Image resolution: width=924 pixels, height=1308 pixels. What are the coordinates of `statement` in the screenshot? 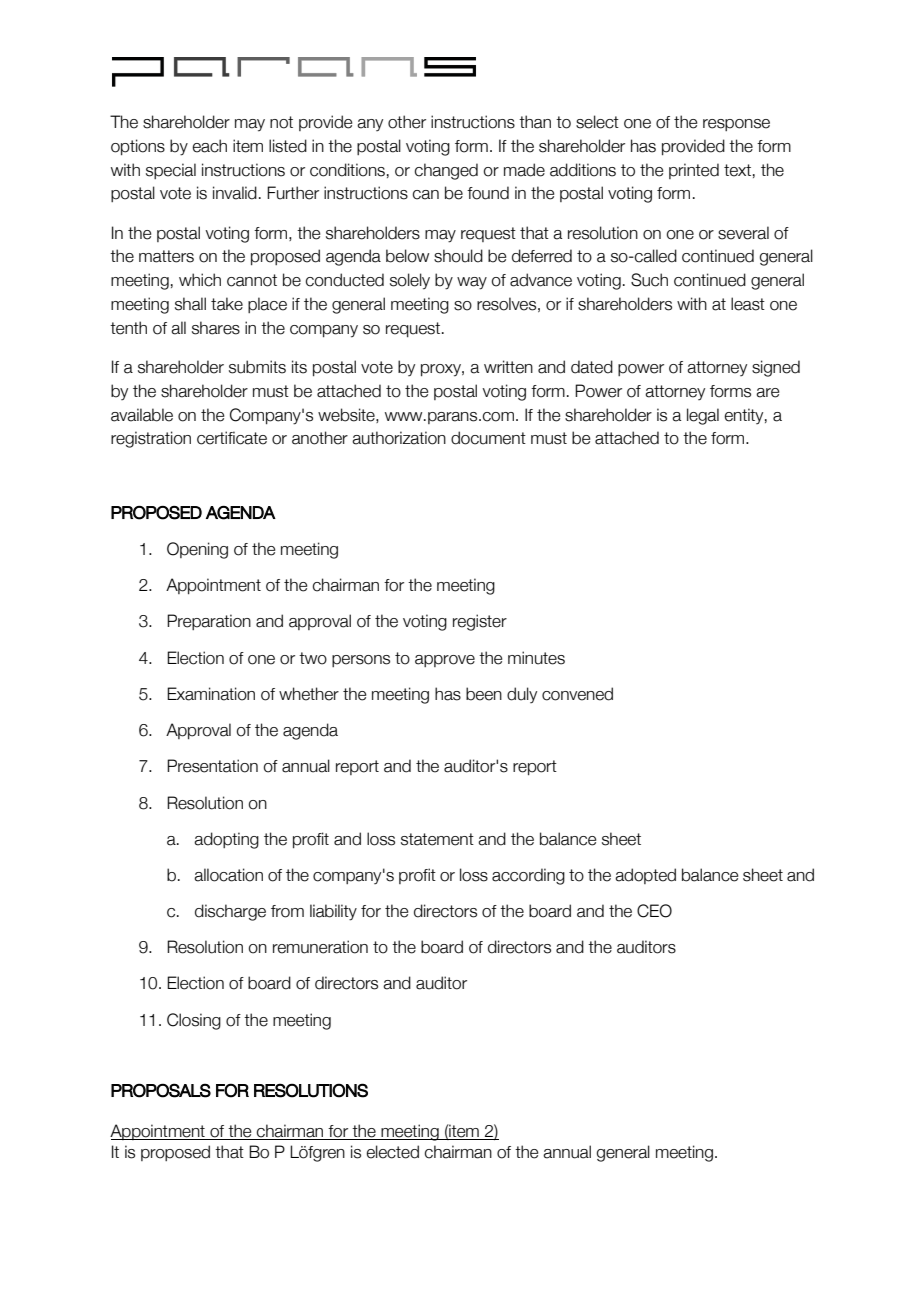 It's located at (437, 839).
